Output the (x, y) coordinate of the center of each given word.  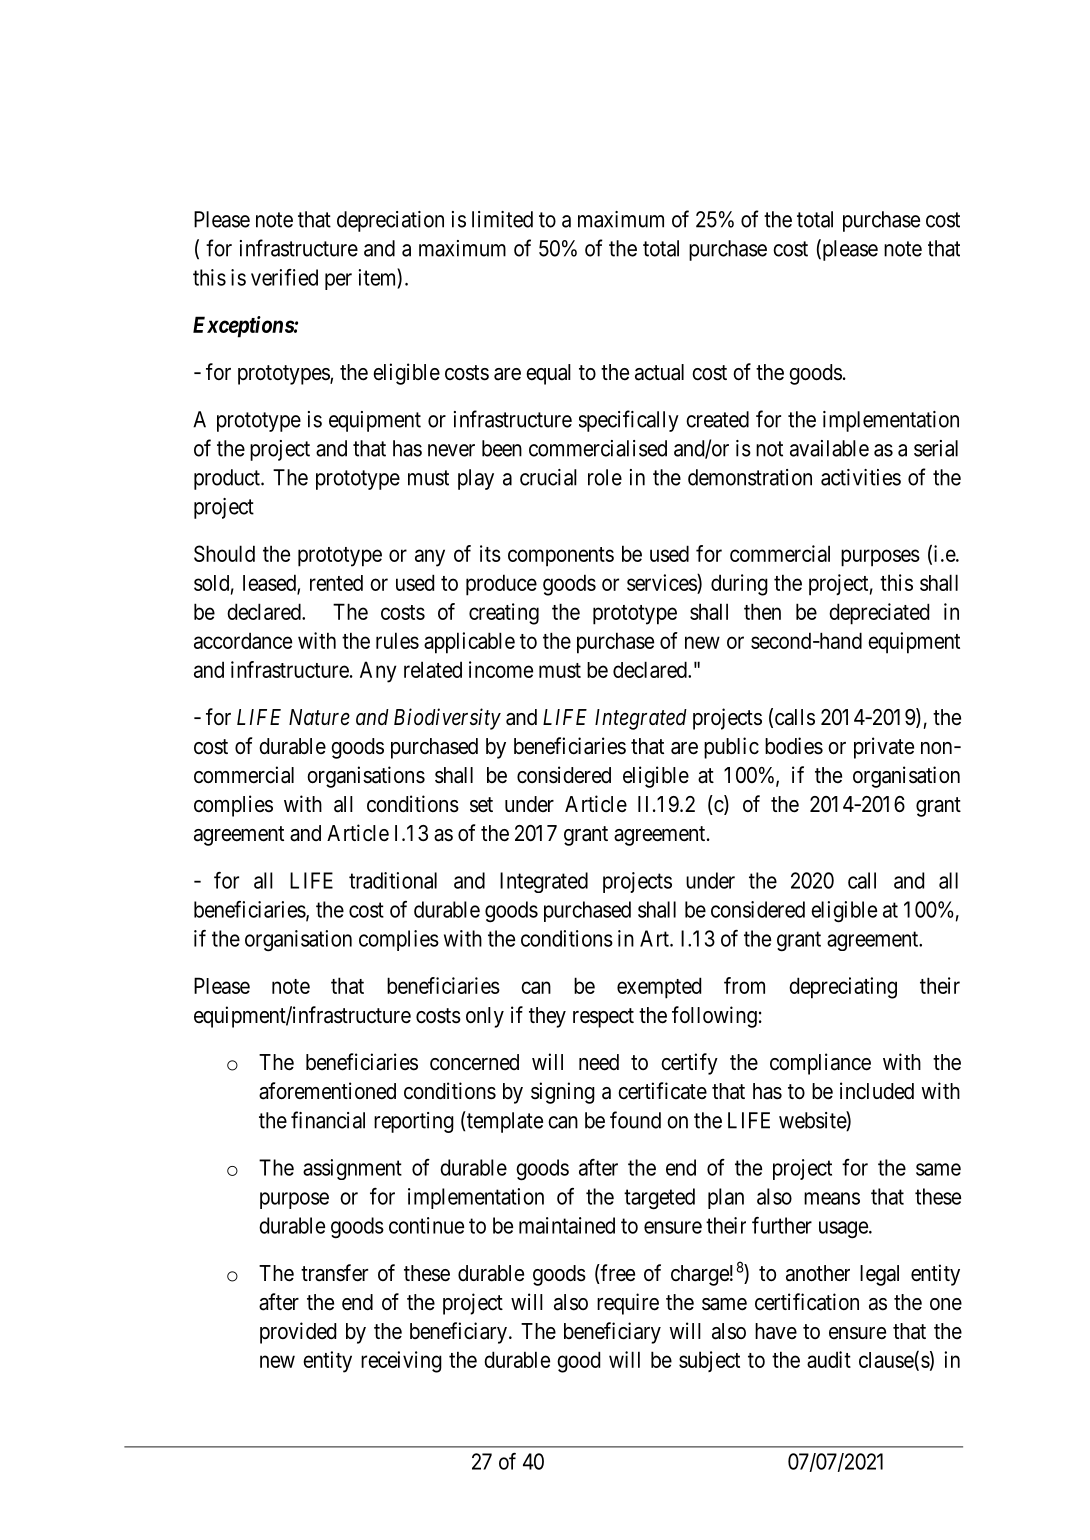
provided (298, 1333)
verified (284, 277)
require (628, 1304)
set (481, 805)
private (884, 748)
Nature (319, 717)
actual (659, 372)
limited (502, 219)
